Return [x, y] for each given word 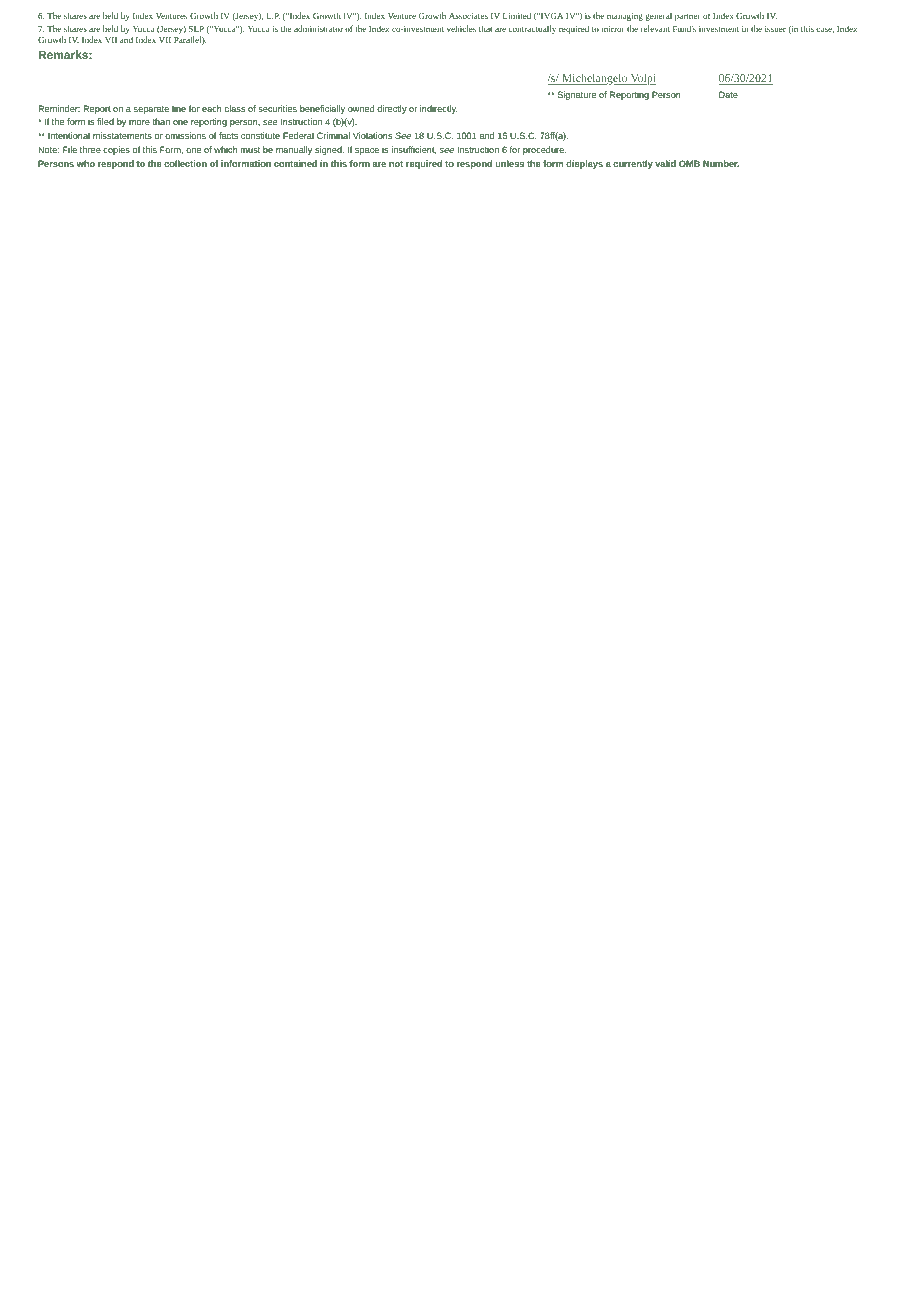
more [139, 122]
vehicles [461, 28]
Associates [468, 16]
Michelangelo [594, 79]
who [86, 163]
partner [688, 17]
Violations [373, 135]
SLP [196, 29]
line [179, 108]
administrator [318, 28]
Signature [577, 95]
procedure [544, 150]
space [367, 151]
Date [728, 94]
